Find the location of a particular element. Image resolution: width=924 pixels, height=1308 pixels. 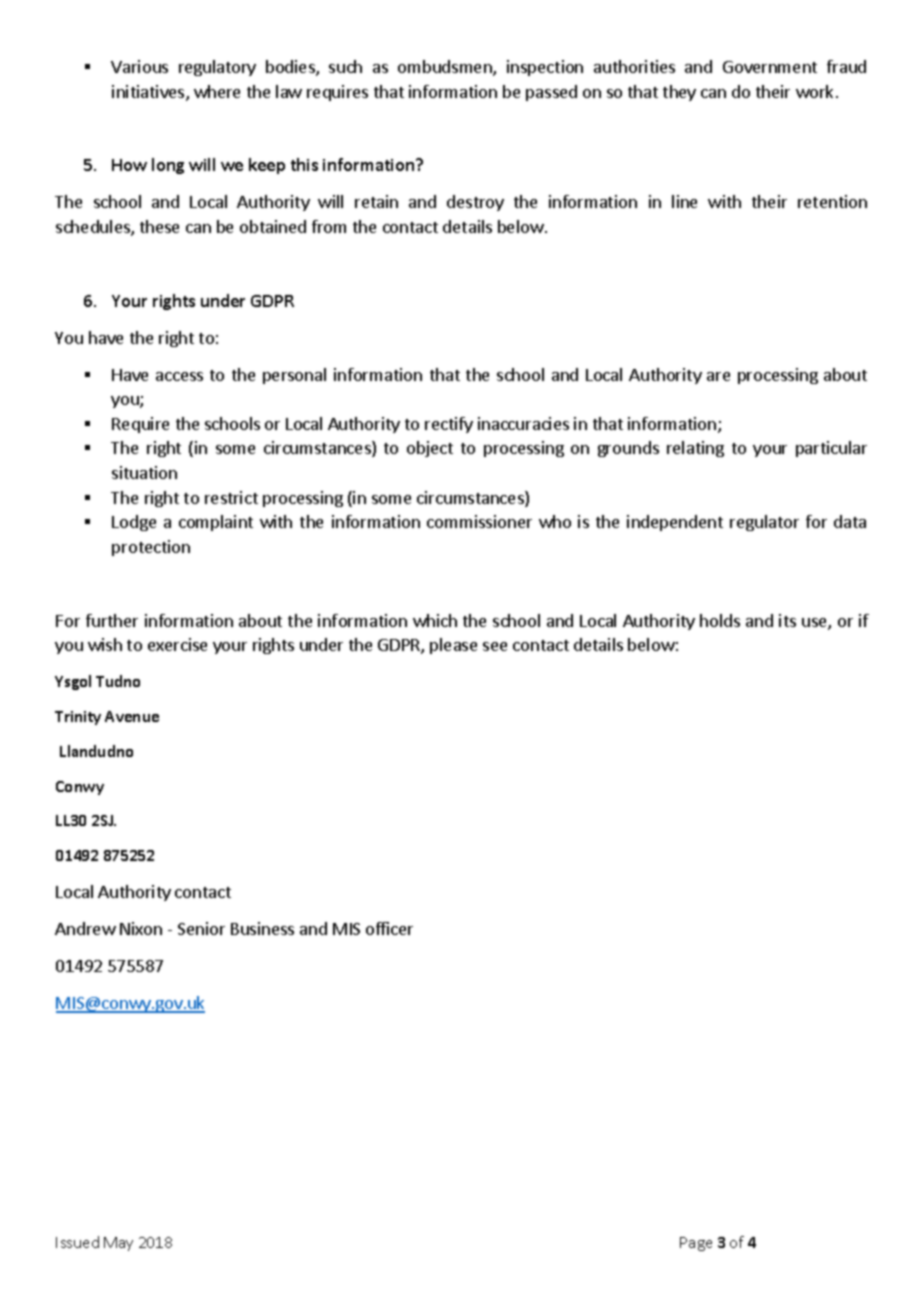

officer is located at coordinates (389, 928).
